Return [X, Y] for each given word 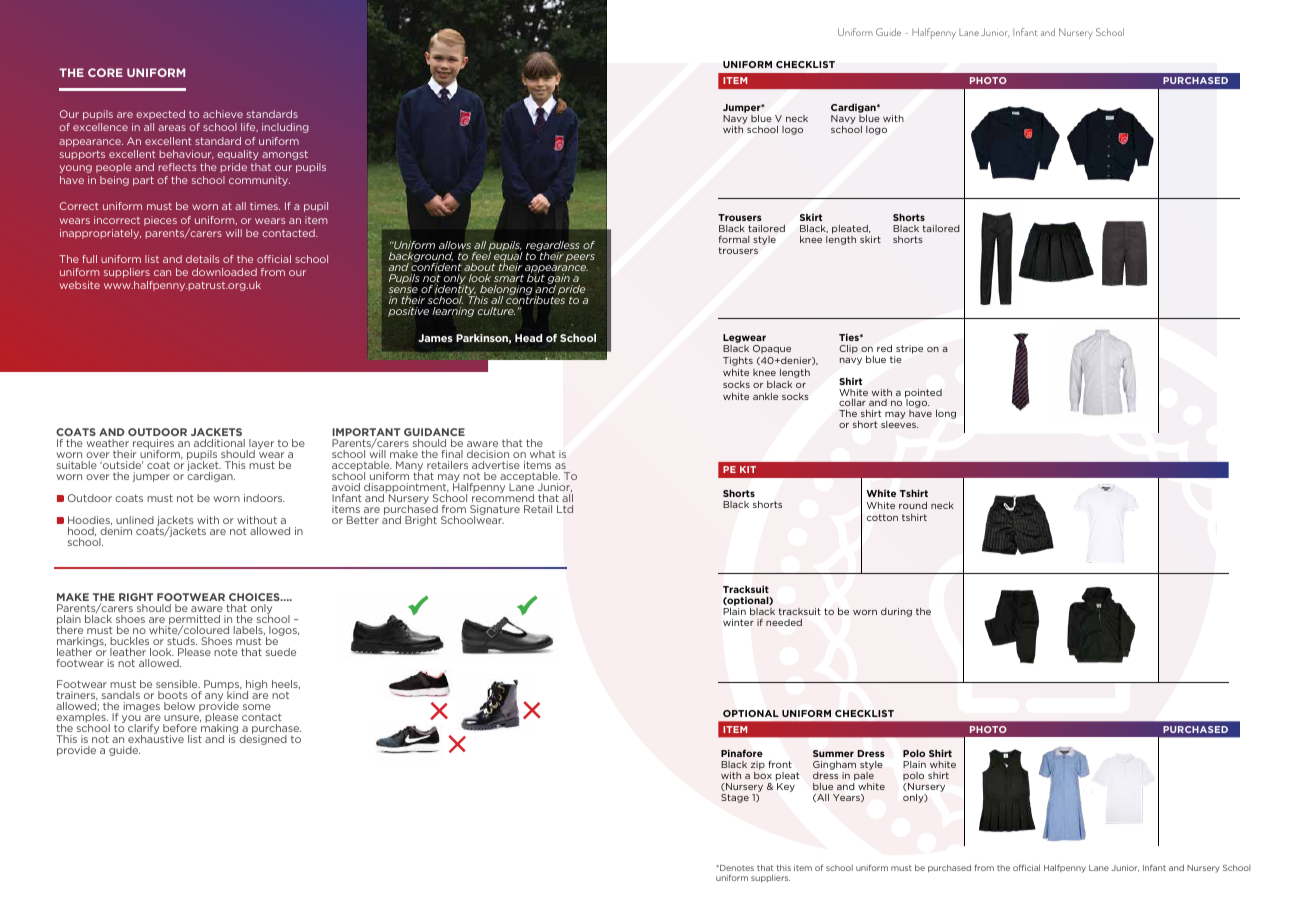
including [285, 128]
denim [116, 531]
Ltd [565, 509]
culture [496, 311]
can [162, 273]
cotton [882, 517]
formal [734, 239]
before [180, 728]
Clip [848, 349]
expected [160, 115]
